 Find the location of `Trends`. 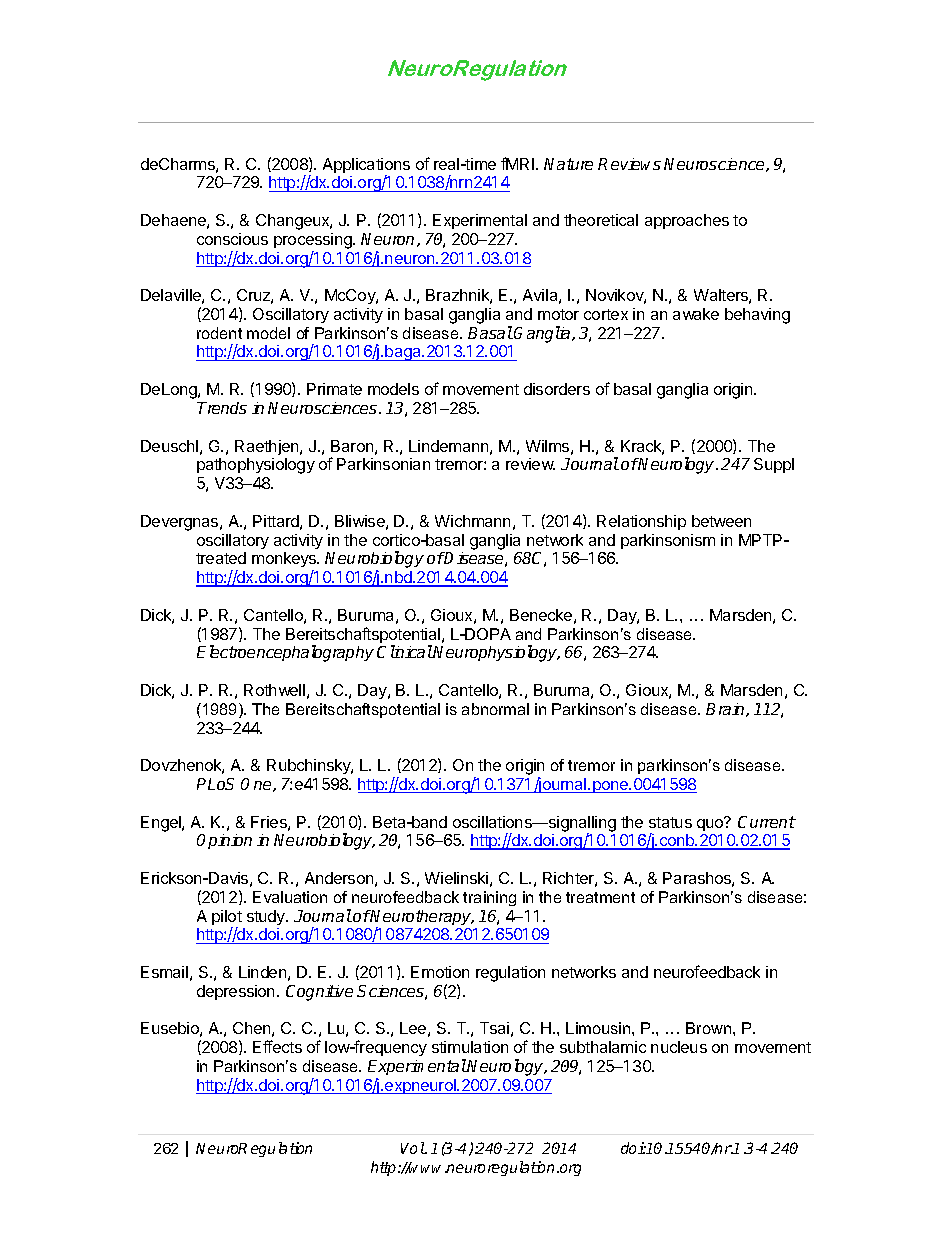

Trends is located at coordinates (222, 408).
